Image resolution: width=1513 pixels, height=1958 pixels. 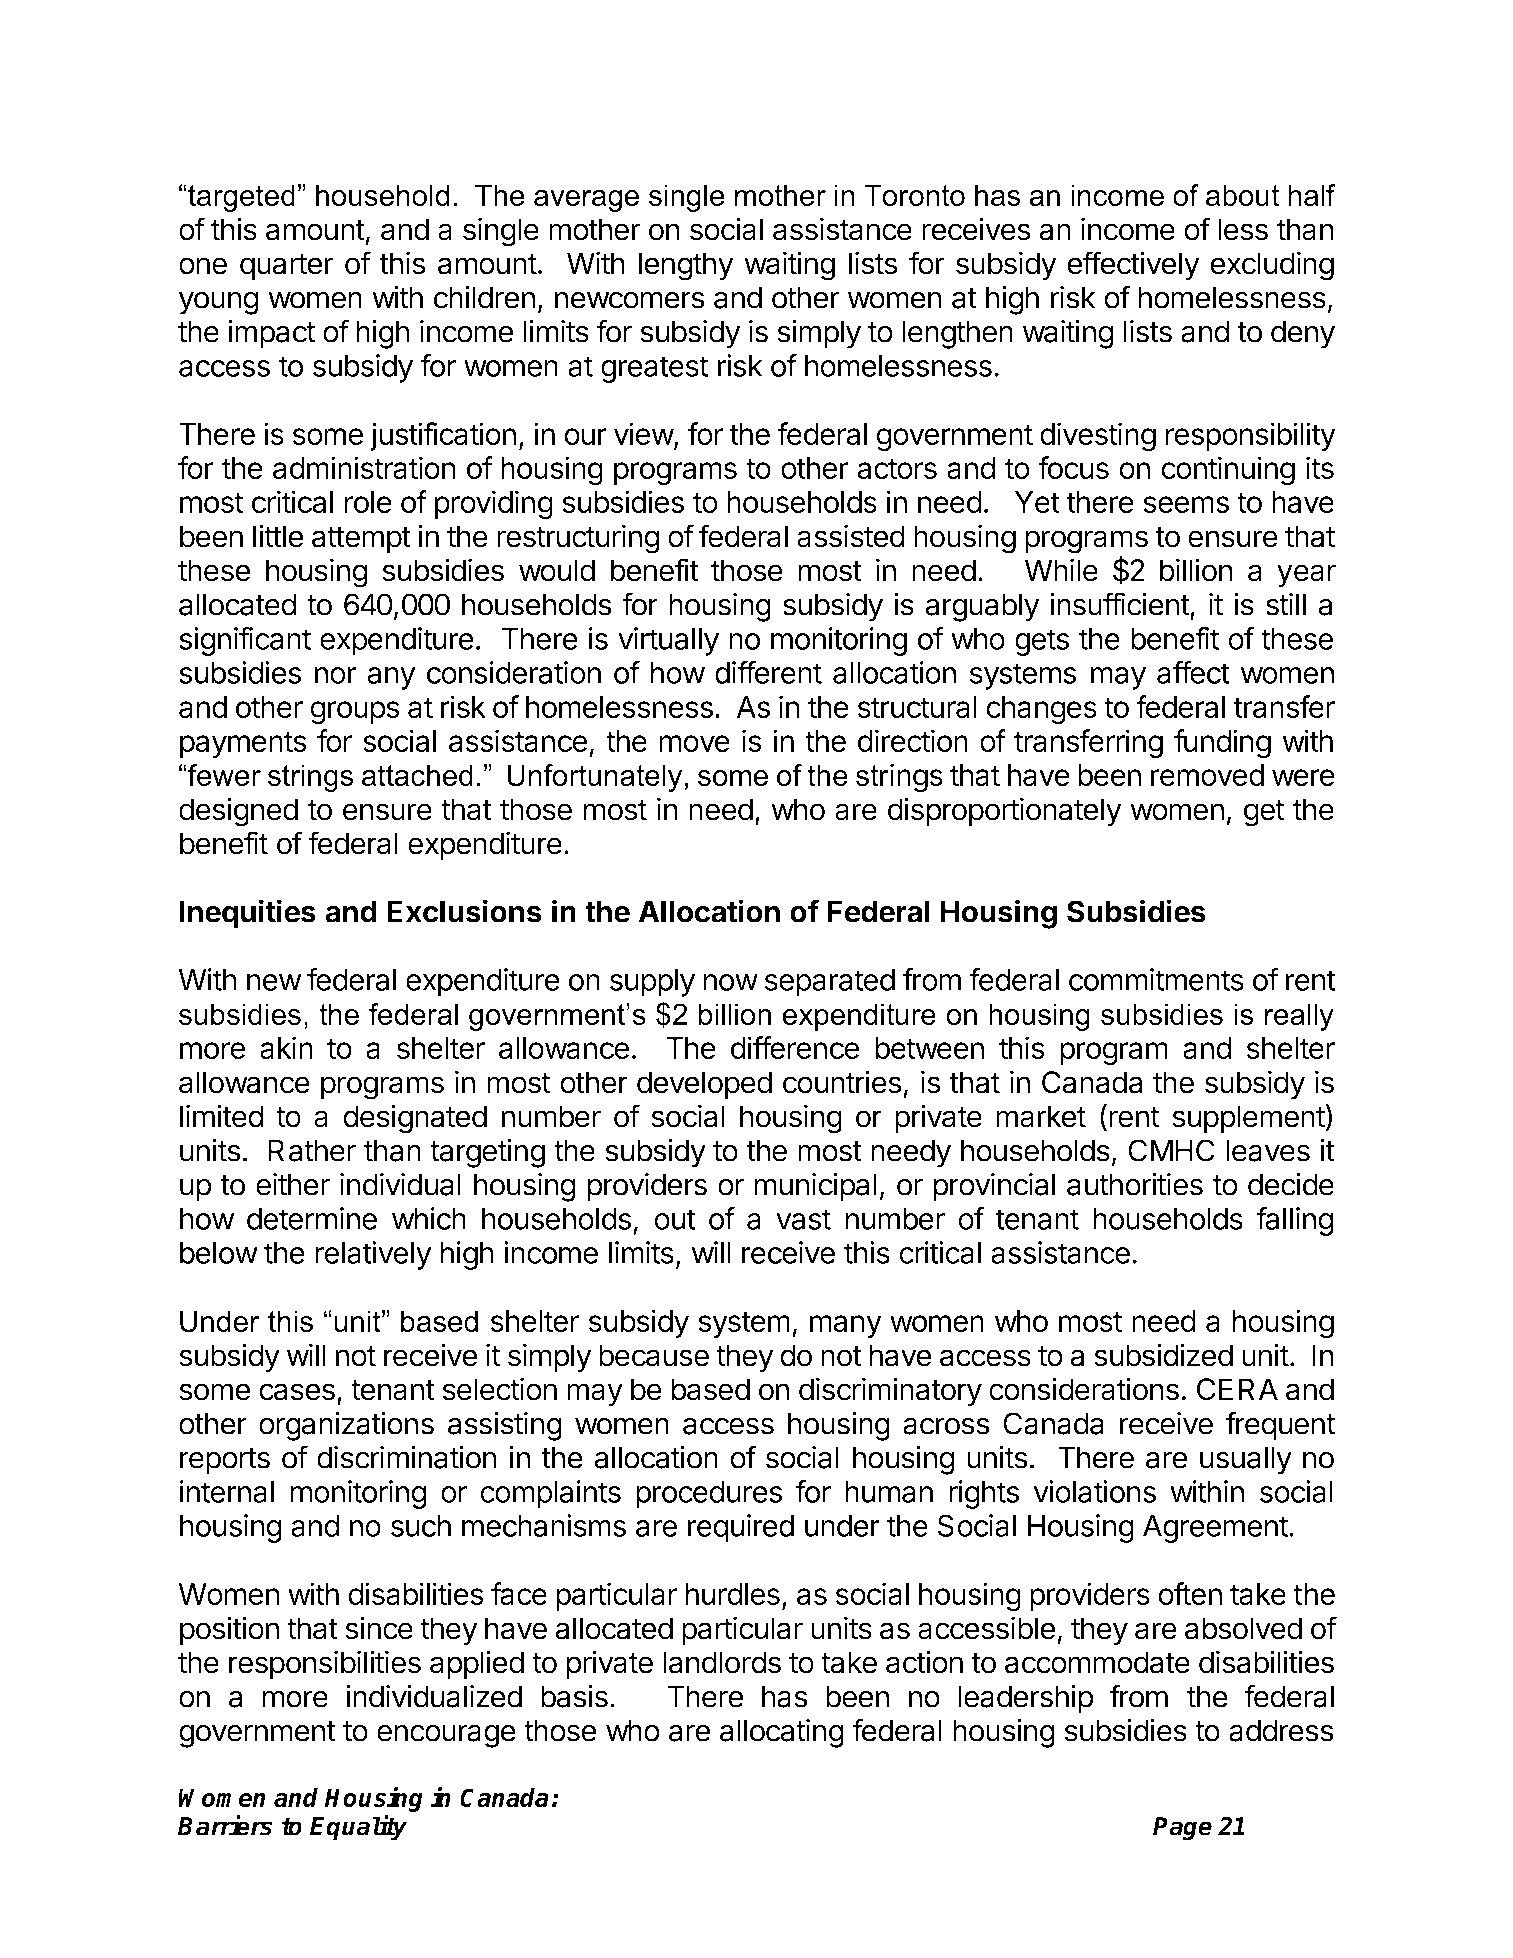 What do you see at coordinates (1133, 266) in the screenshot?
I see `effectively` at bounding box center [1133, 266].
